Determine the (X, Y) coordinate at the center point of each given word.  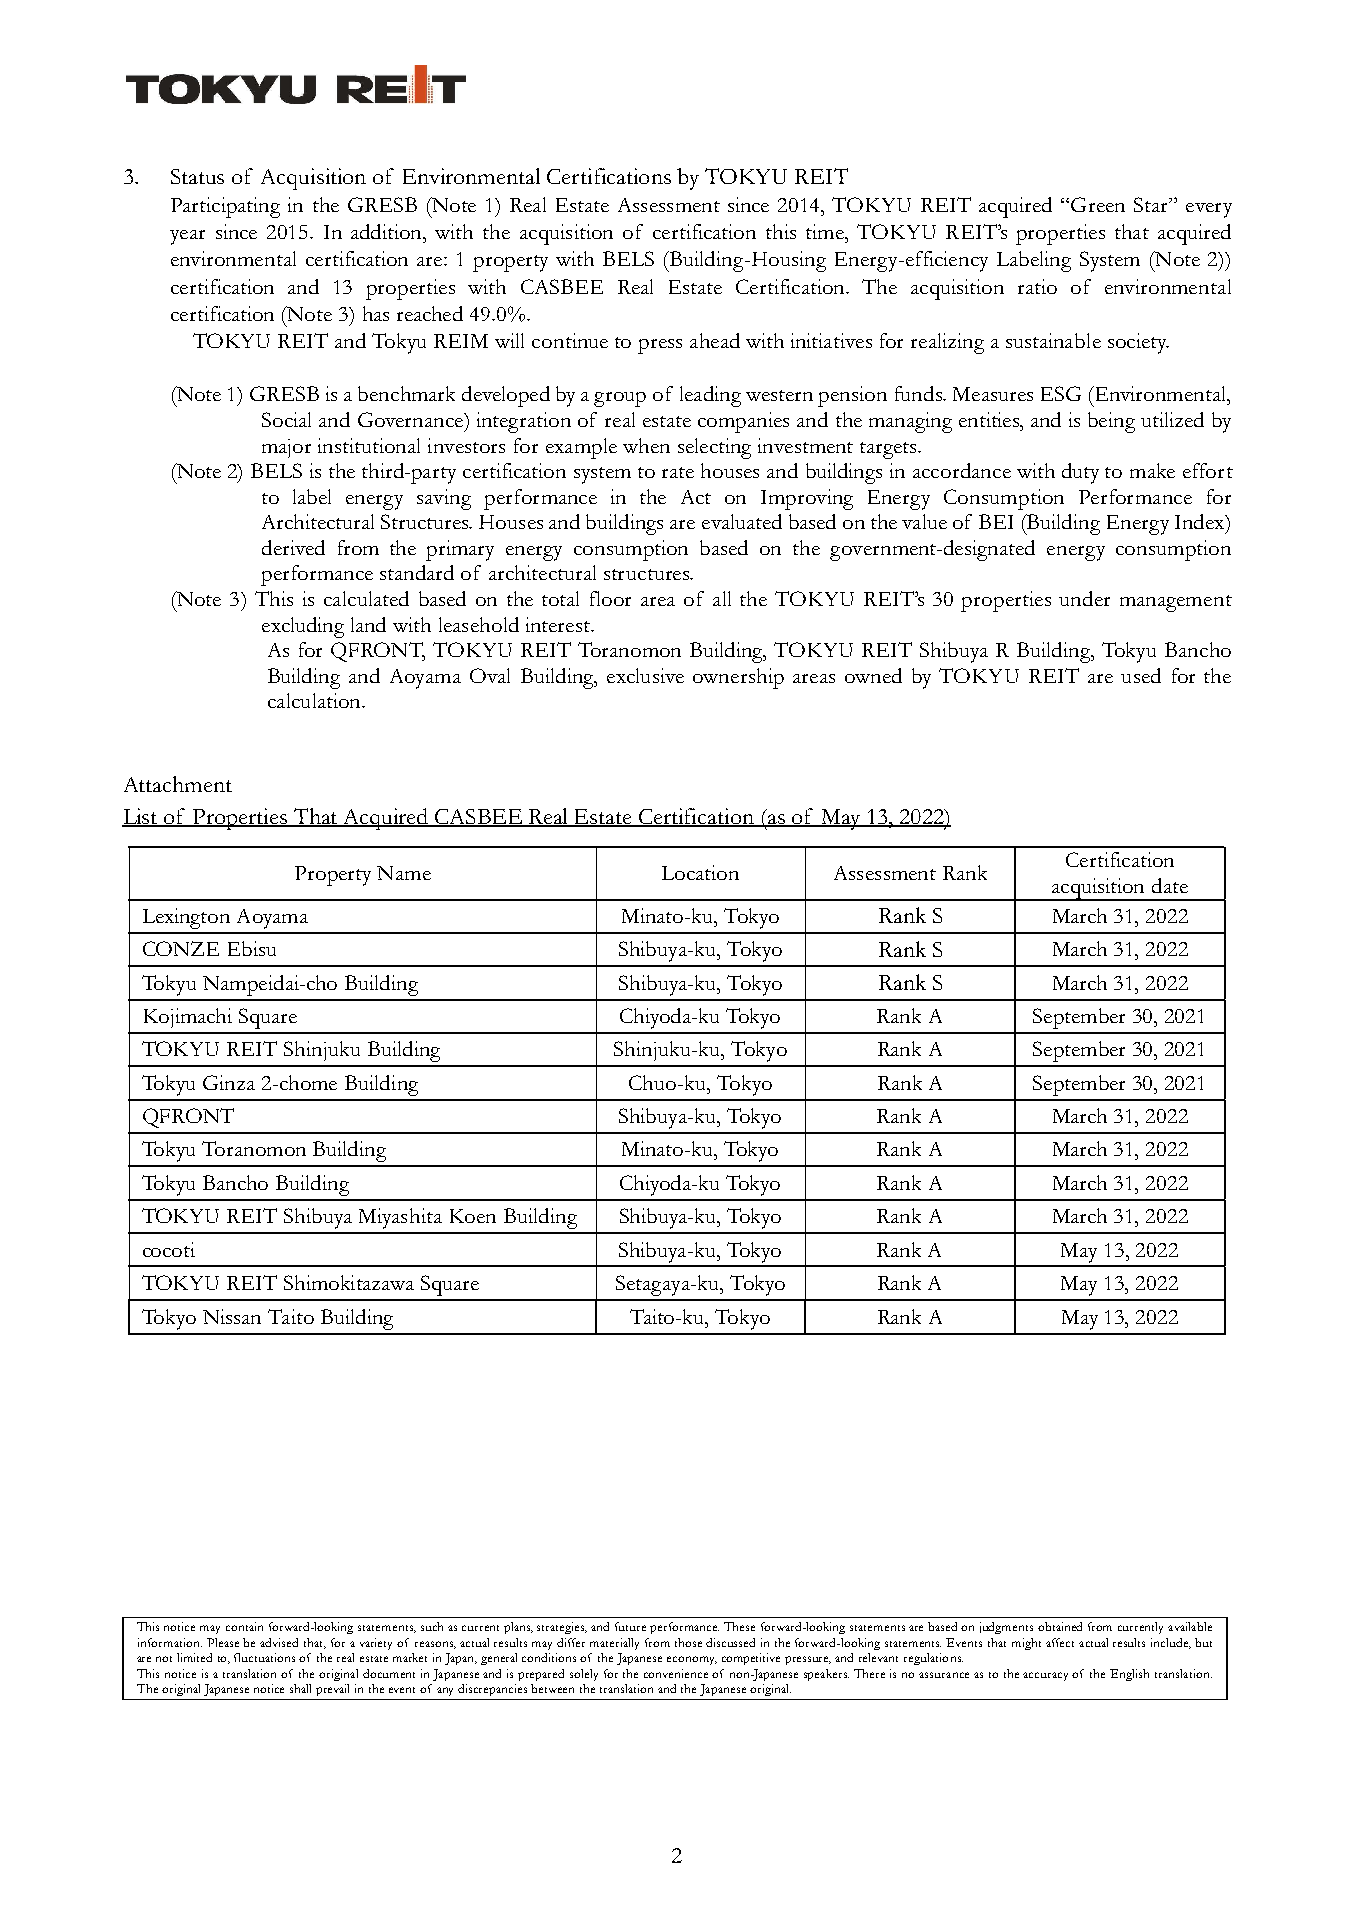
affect (1060, 1642)
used (1141, 675)
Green (1098, 204)
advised (279, 1642)
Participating (225, 207)
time (826, 231)
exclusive (645, 675)
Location (700, 872)
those (688, 1642)
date (1170, 885)
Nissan (232, 1316)
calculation (315, 700)
